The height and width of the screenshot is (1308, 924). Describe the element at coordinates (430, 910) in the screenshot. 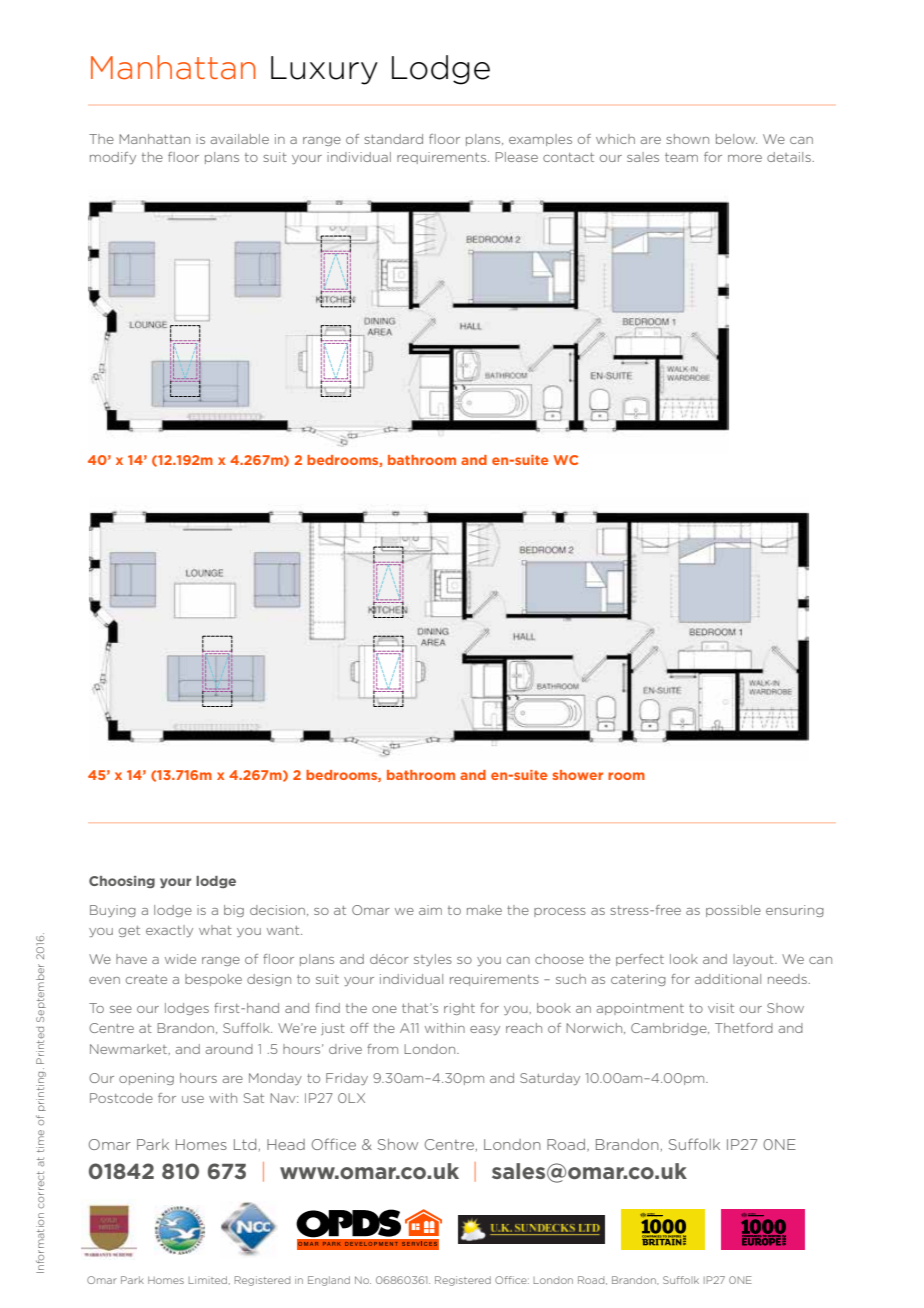

I see `aim` at that location.
